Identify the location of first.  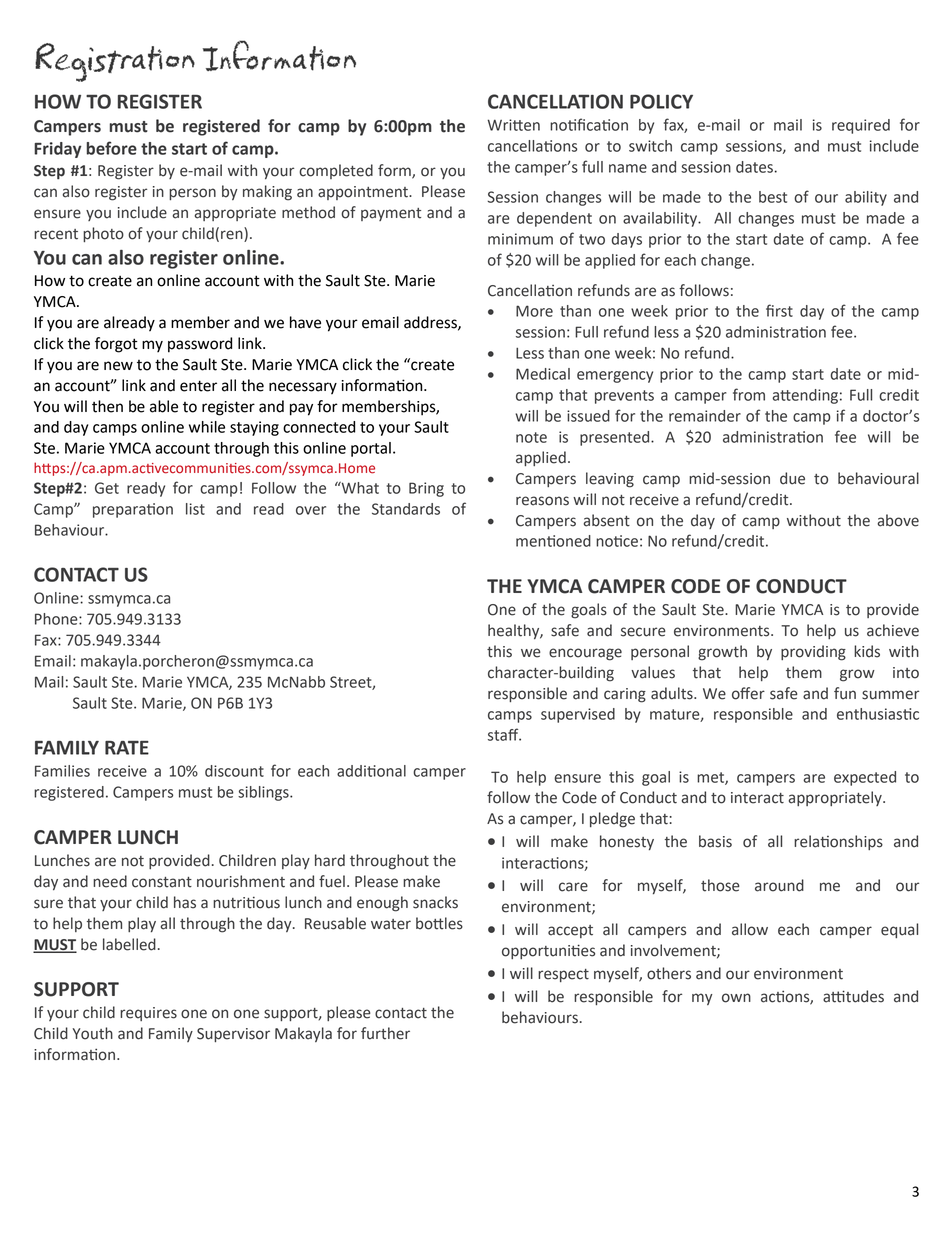
(779, 310).
